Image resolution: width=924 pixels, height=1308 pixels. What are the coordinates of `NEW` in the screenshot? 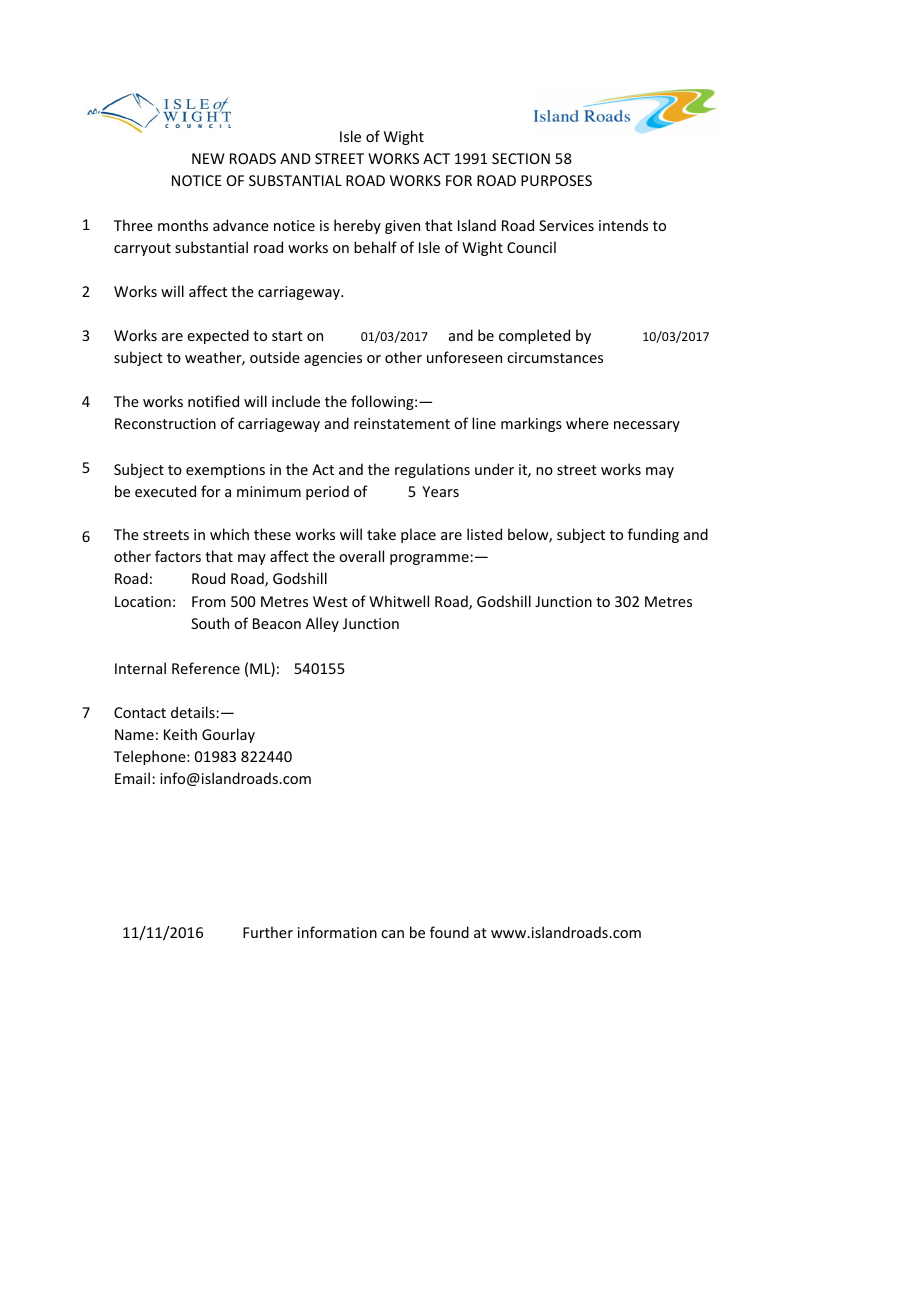 It's located at (208, 158).
